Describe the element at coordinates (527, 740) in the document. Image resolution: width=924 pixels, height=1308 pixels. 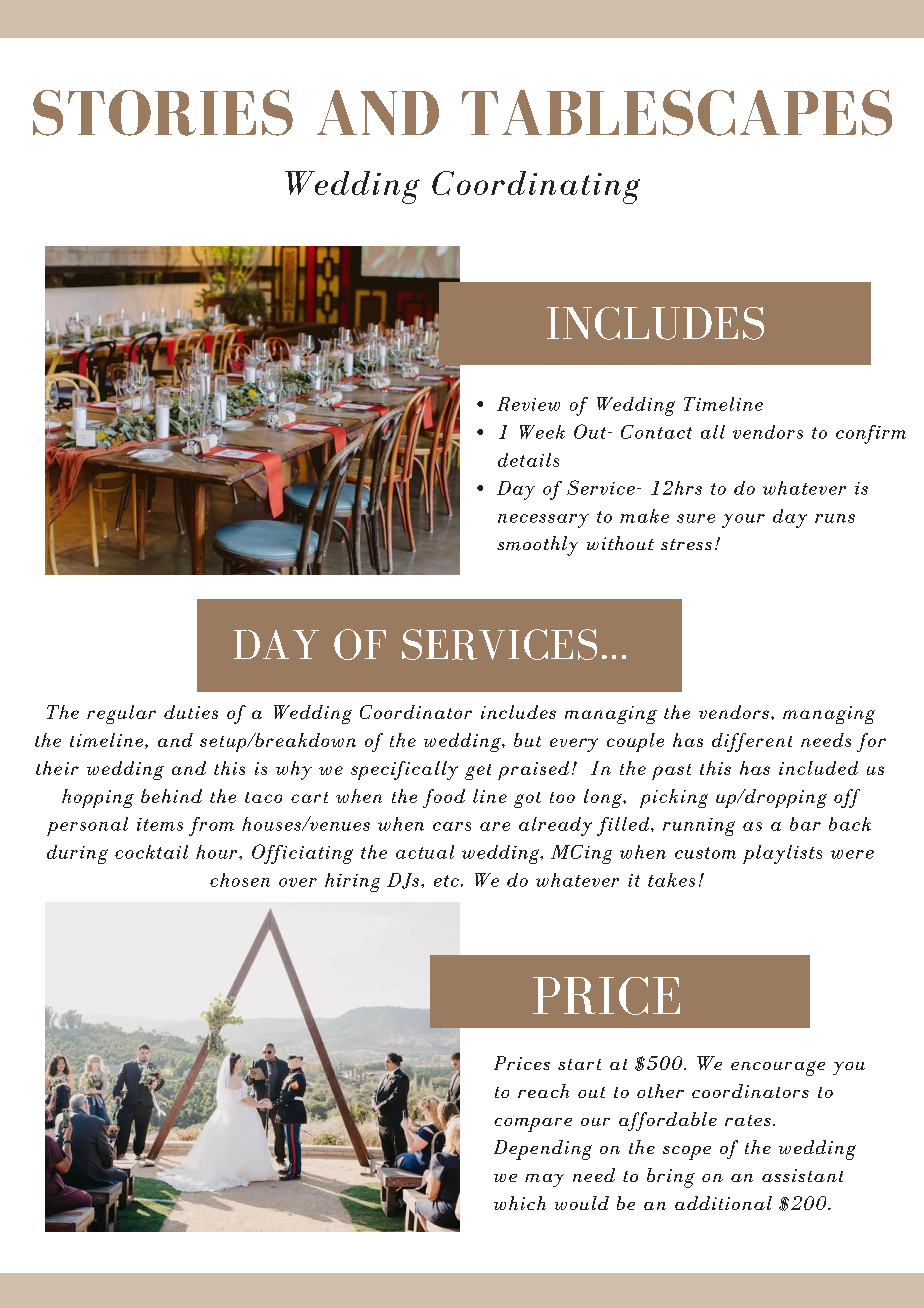
I see `but` at that location.
